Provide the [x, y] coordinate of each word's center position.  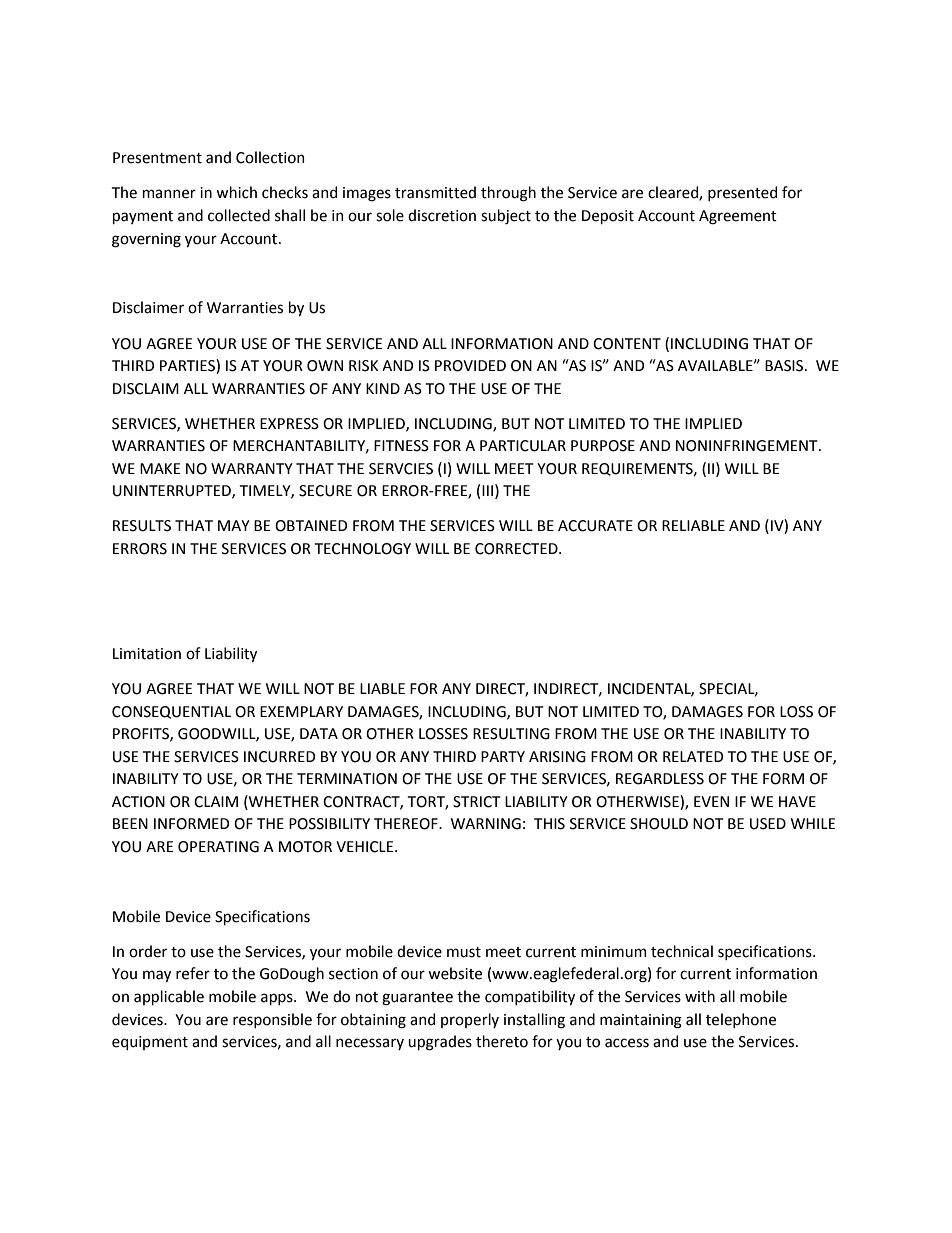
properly [470, 1020]
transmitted [435, 192]
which [236, 192]
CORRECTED [517, 549]
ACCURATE [595, 526]
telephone [741, 1020]
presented [742, 193]
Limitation [147, 654]
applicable [169, 997]
